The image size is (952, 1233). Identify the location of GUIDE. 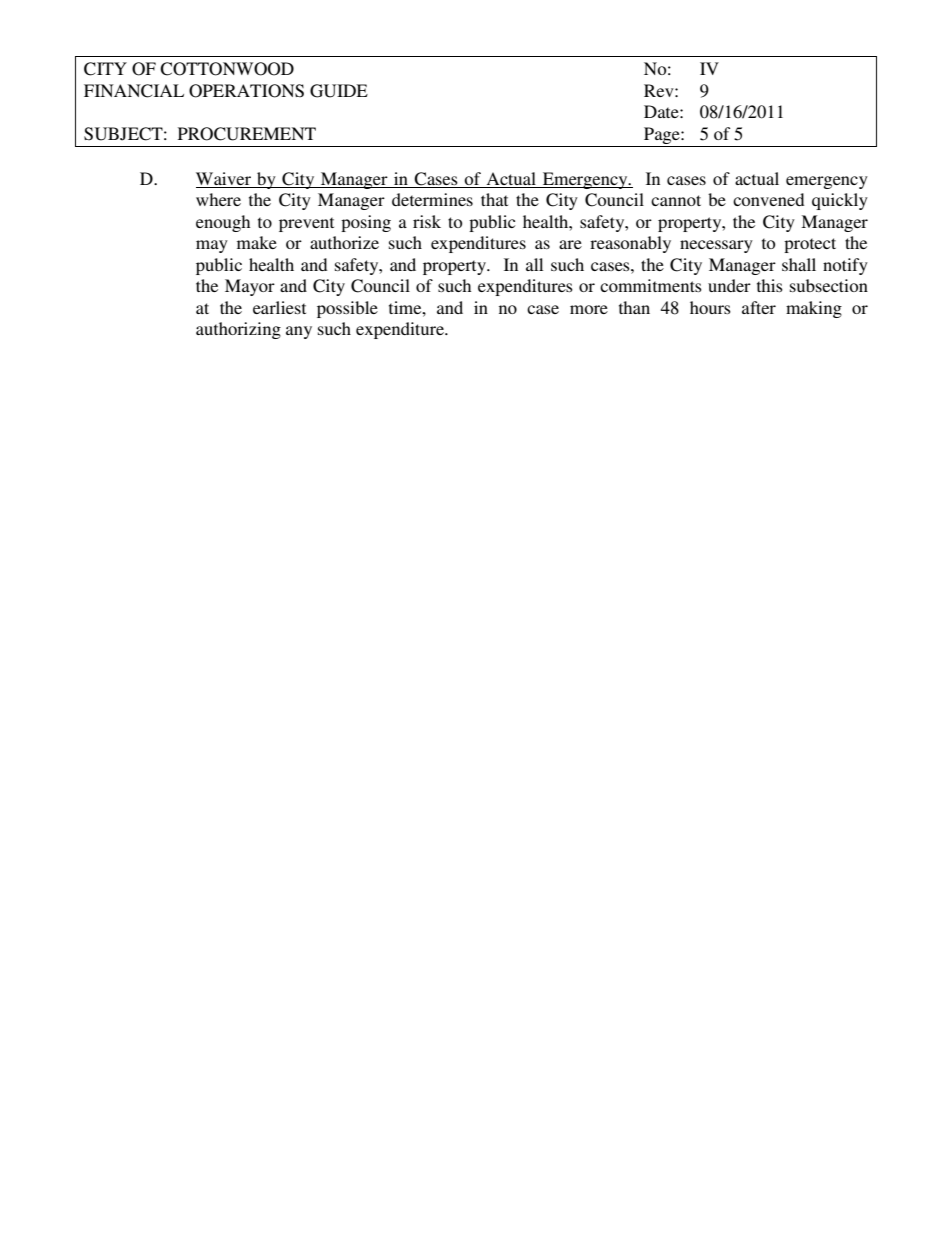
(339, 91).
